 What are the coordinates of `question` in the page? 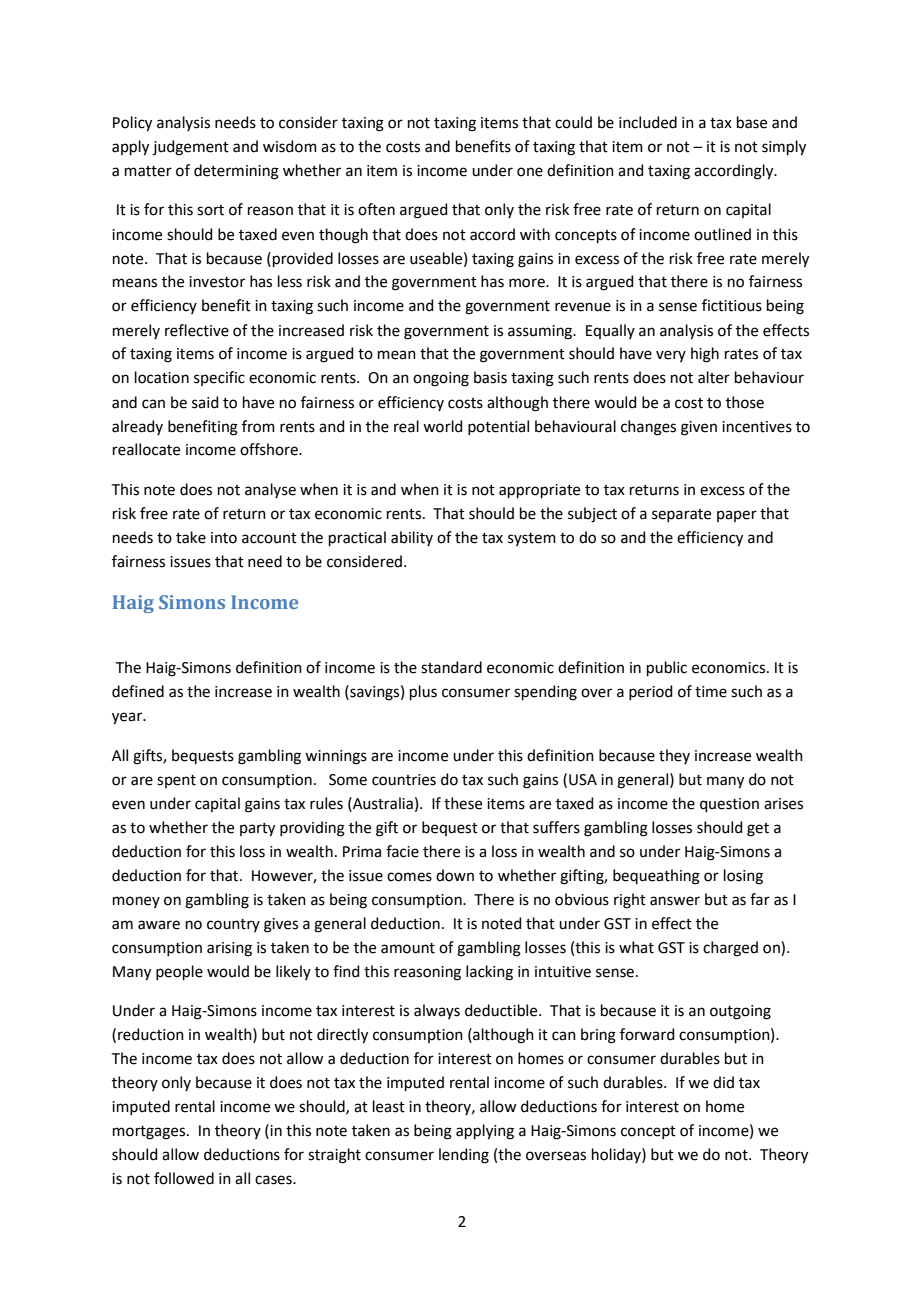 It's located at (729, 805).
